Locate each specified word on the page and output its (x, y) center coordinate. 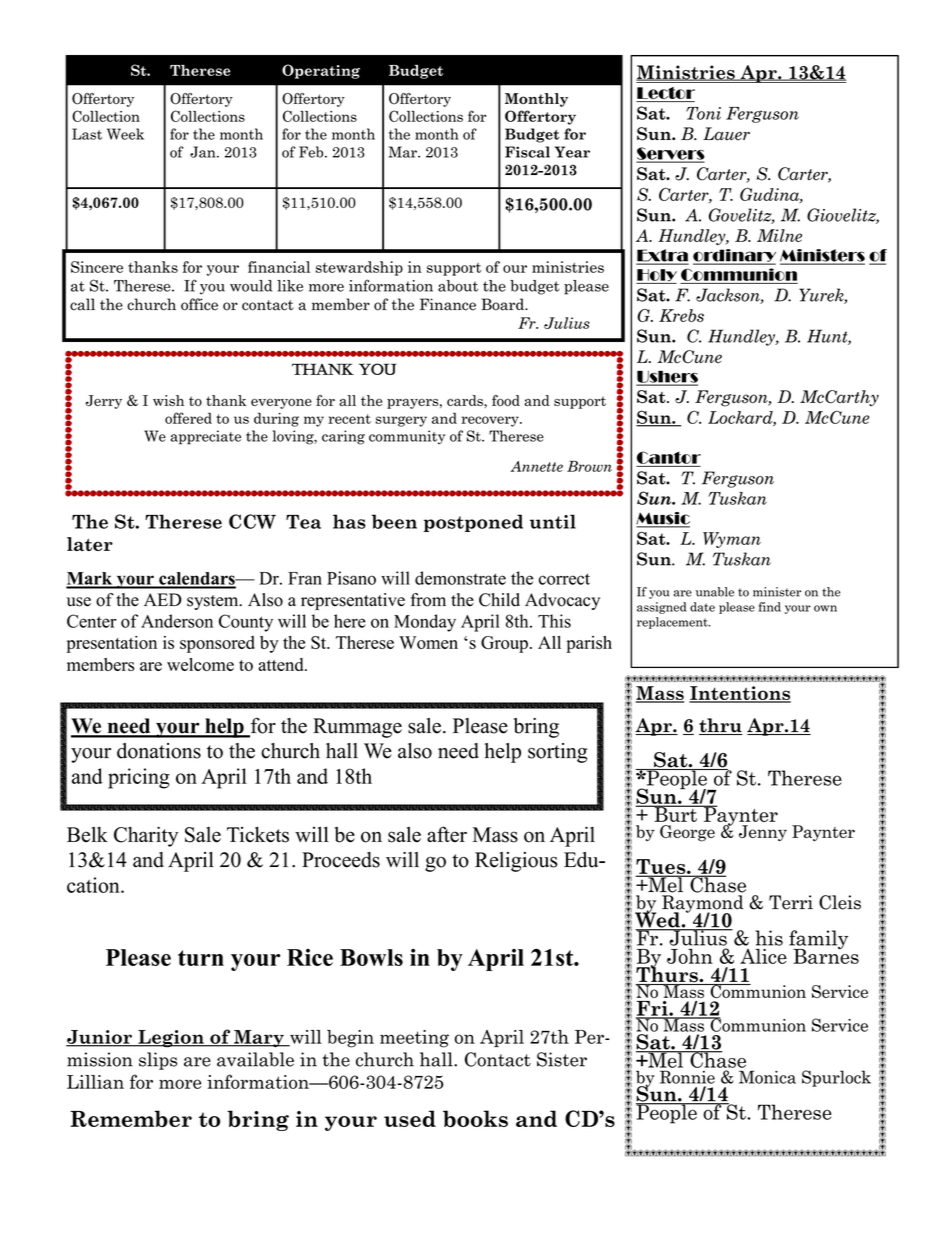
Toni (703, 113)
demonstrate (460, 578)
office (199, 304)
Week (125, 134)
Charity (146, 836)
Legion (171, 1039)
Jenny (763, 833)
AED (163, 599)
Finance (448, 304)
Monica (767, 1077)
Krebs (681, 315)
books (475, 1118)
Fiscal (527, 152)
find (770, 607)
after (447, 834)
